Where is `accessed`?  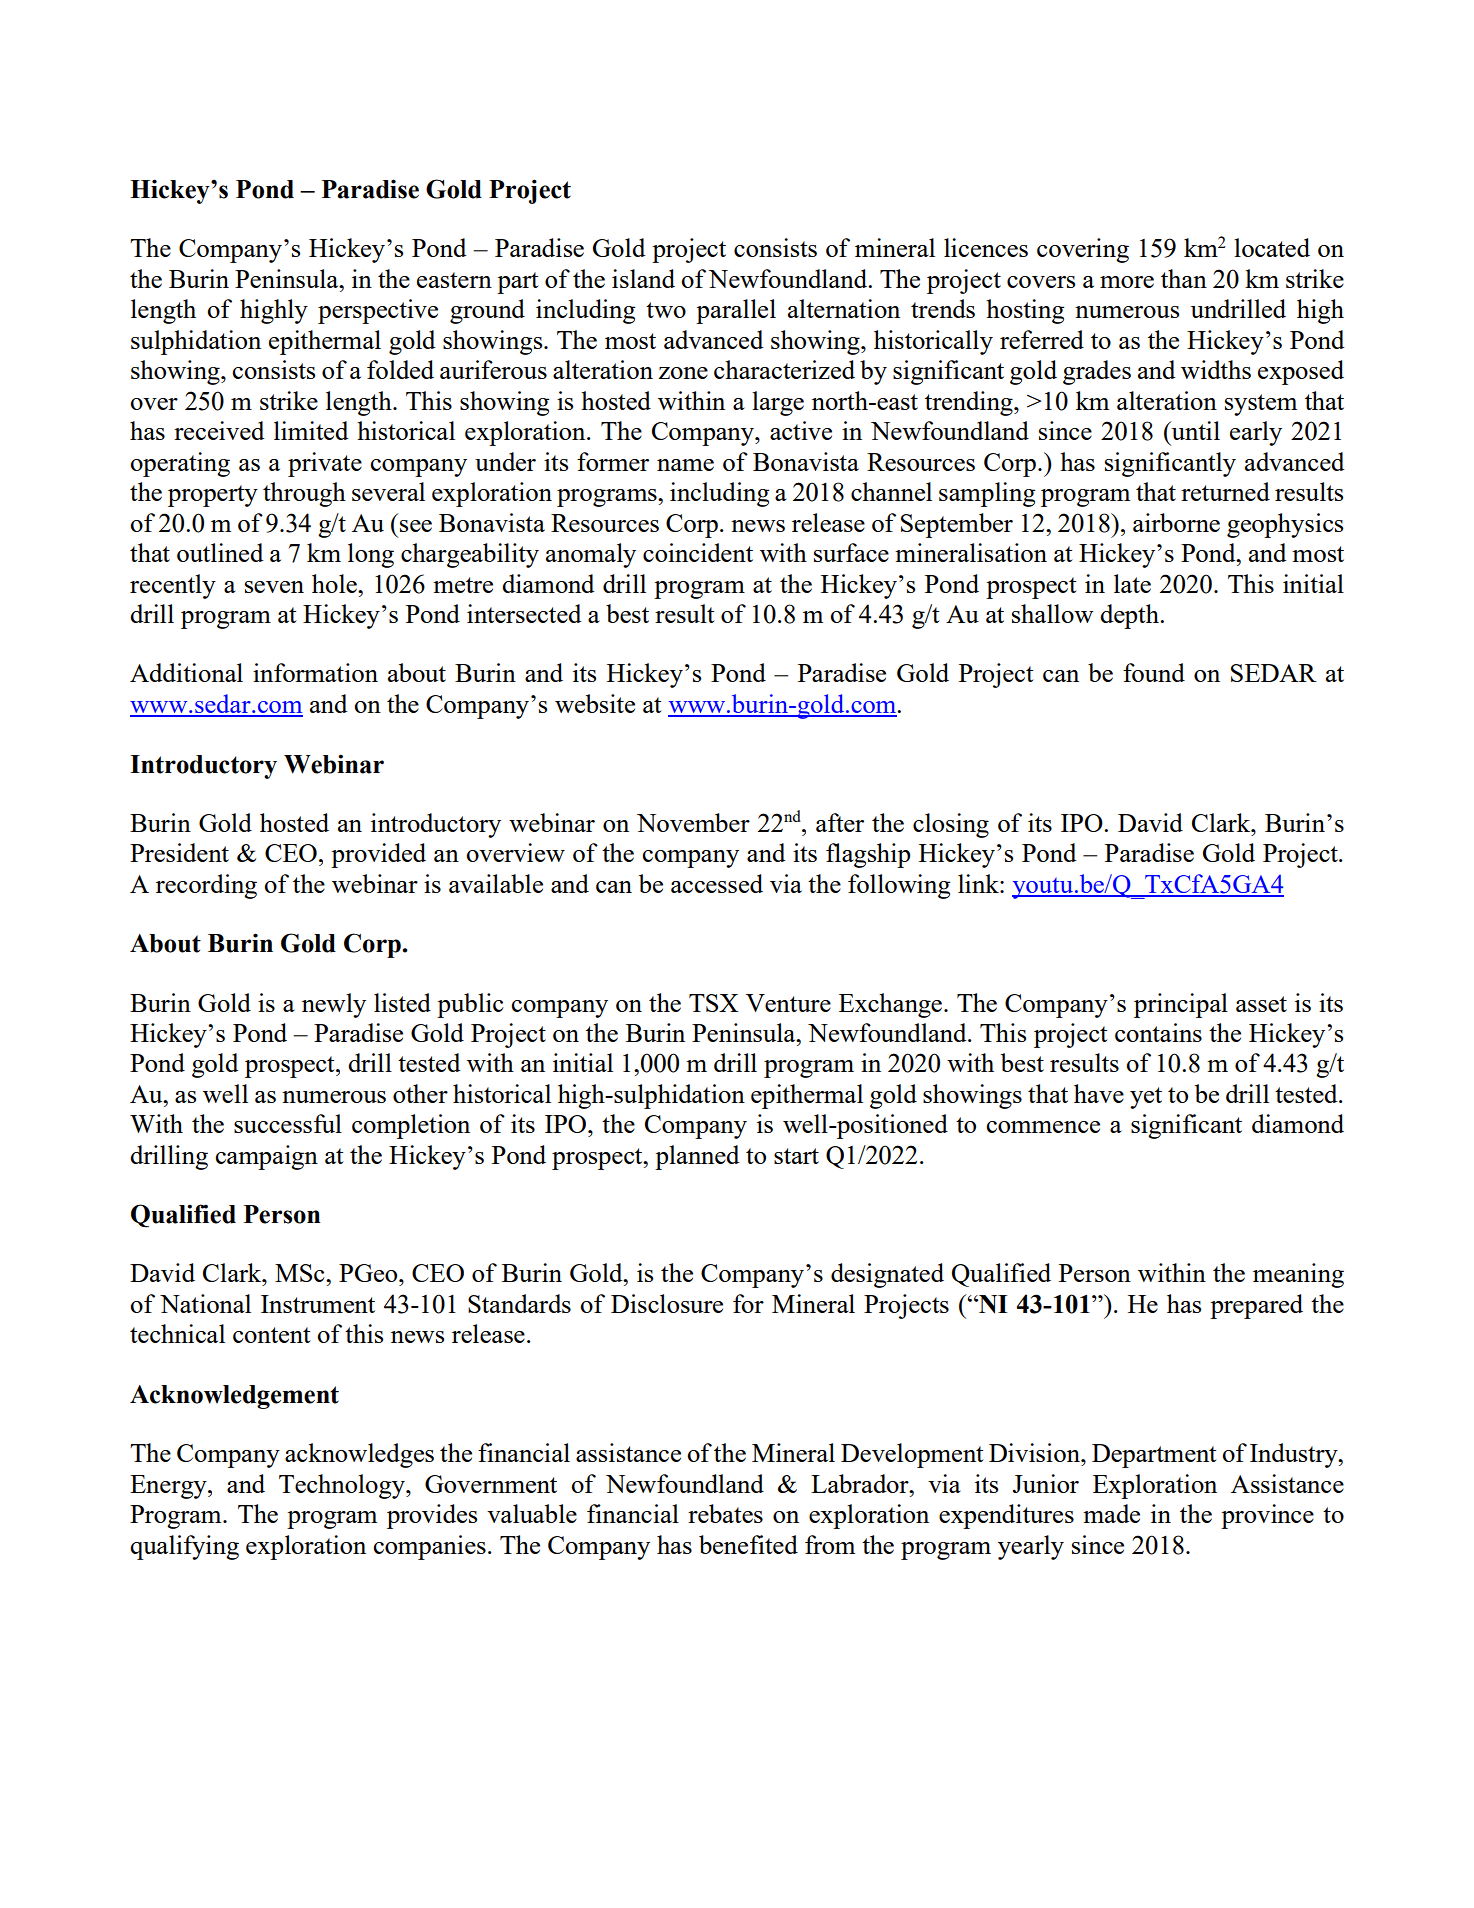
accessed is located at coordinates (717, 883).
